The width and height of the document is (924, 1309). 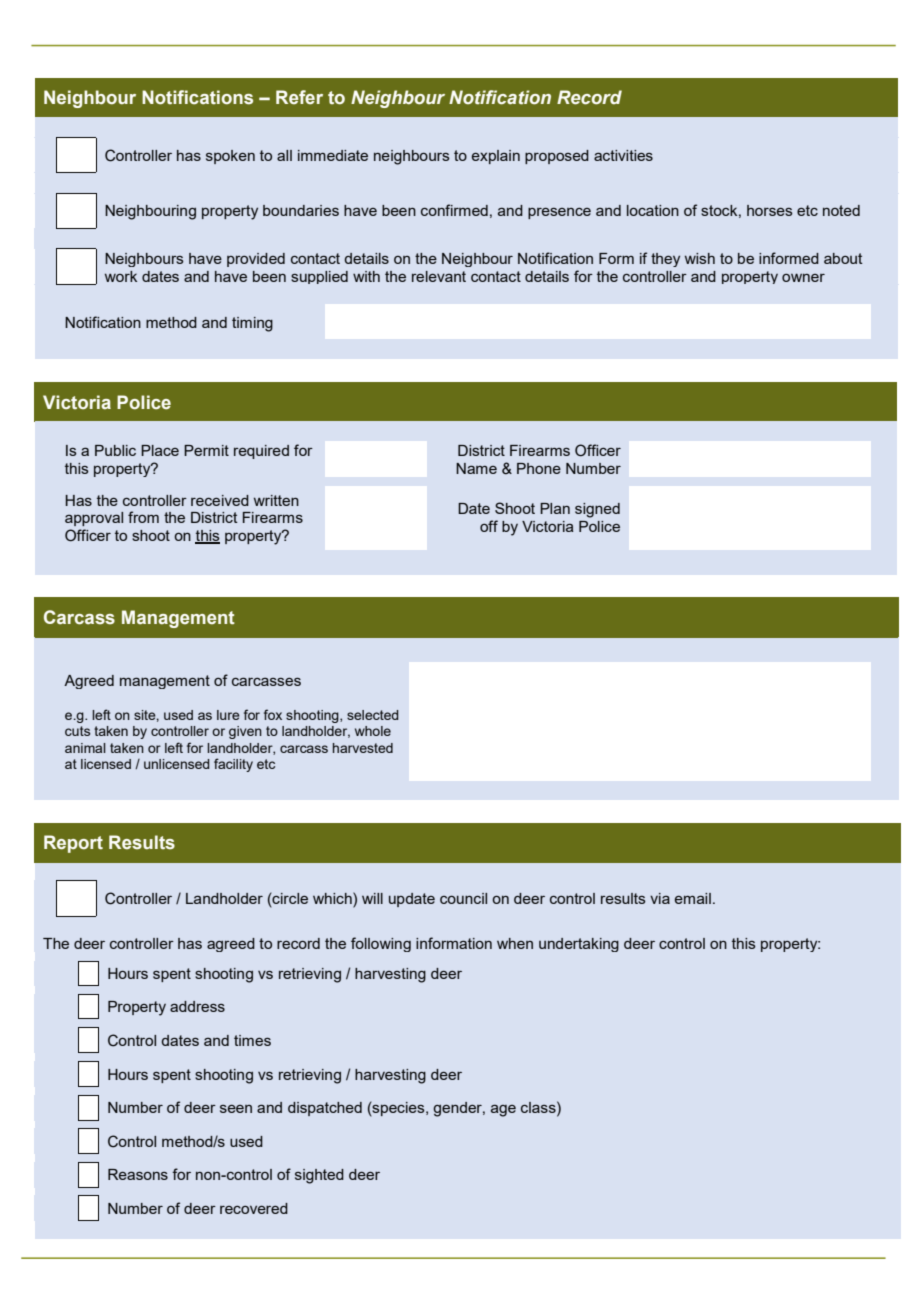 What do you see at coordinates (770, 210) in the document?
I see `horses` at bounding box center [770, 210].
